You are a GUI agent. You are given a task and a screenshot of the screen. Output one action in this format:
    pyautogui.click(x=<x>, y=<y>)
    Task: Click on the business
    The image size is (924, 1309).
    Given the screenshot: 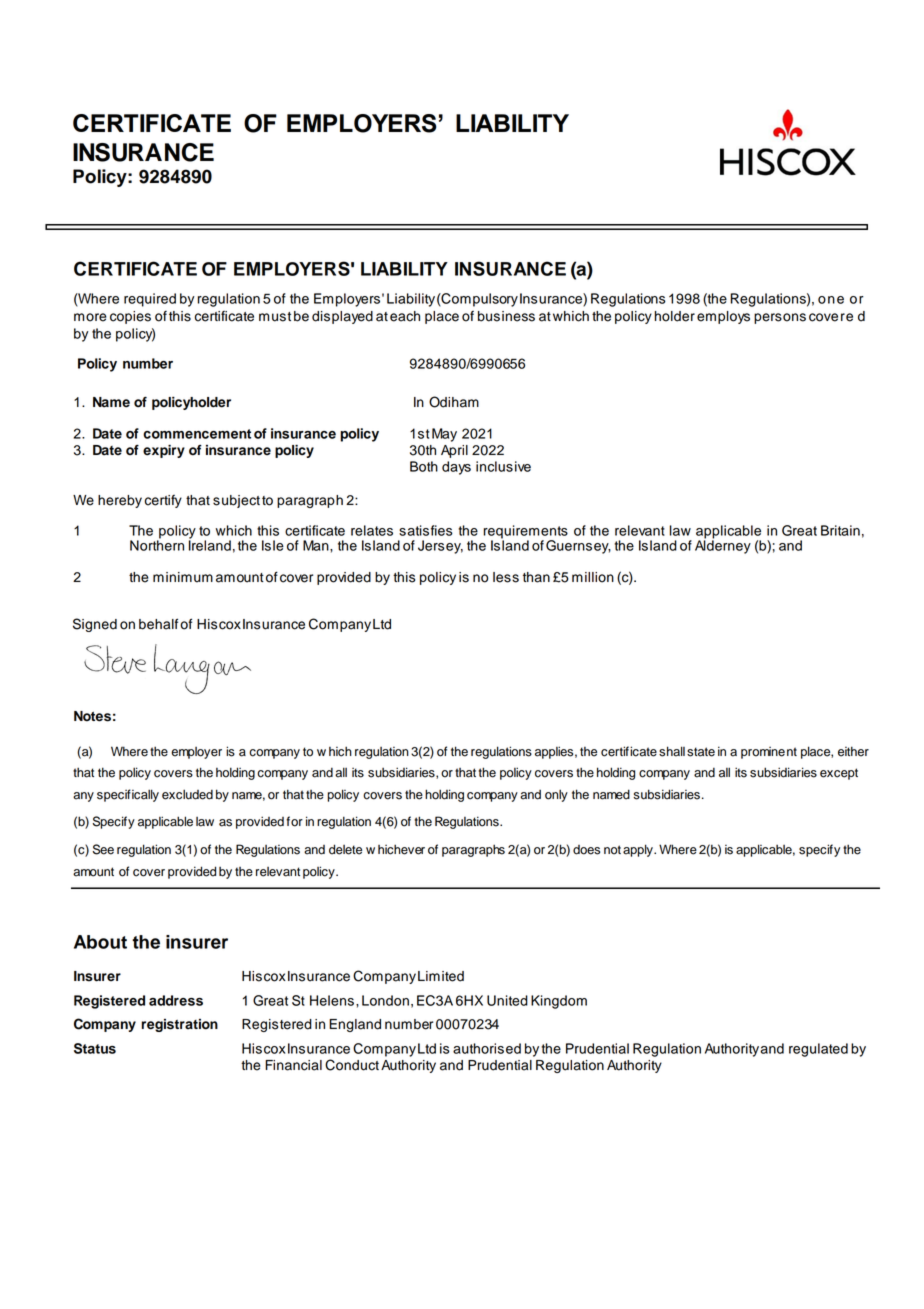 What is the action you would take?
    pyautogui.click(x=506, y=316)
